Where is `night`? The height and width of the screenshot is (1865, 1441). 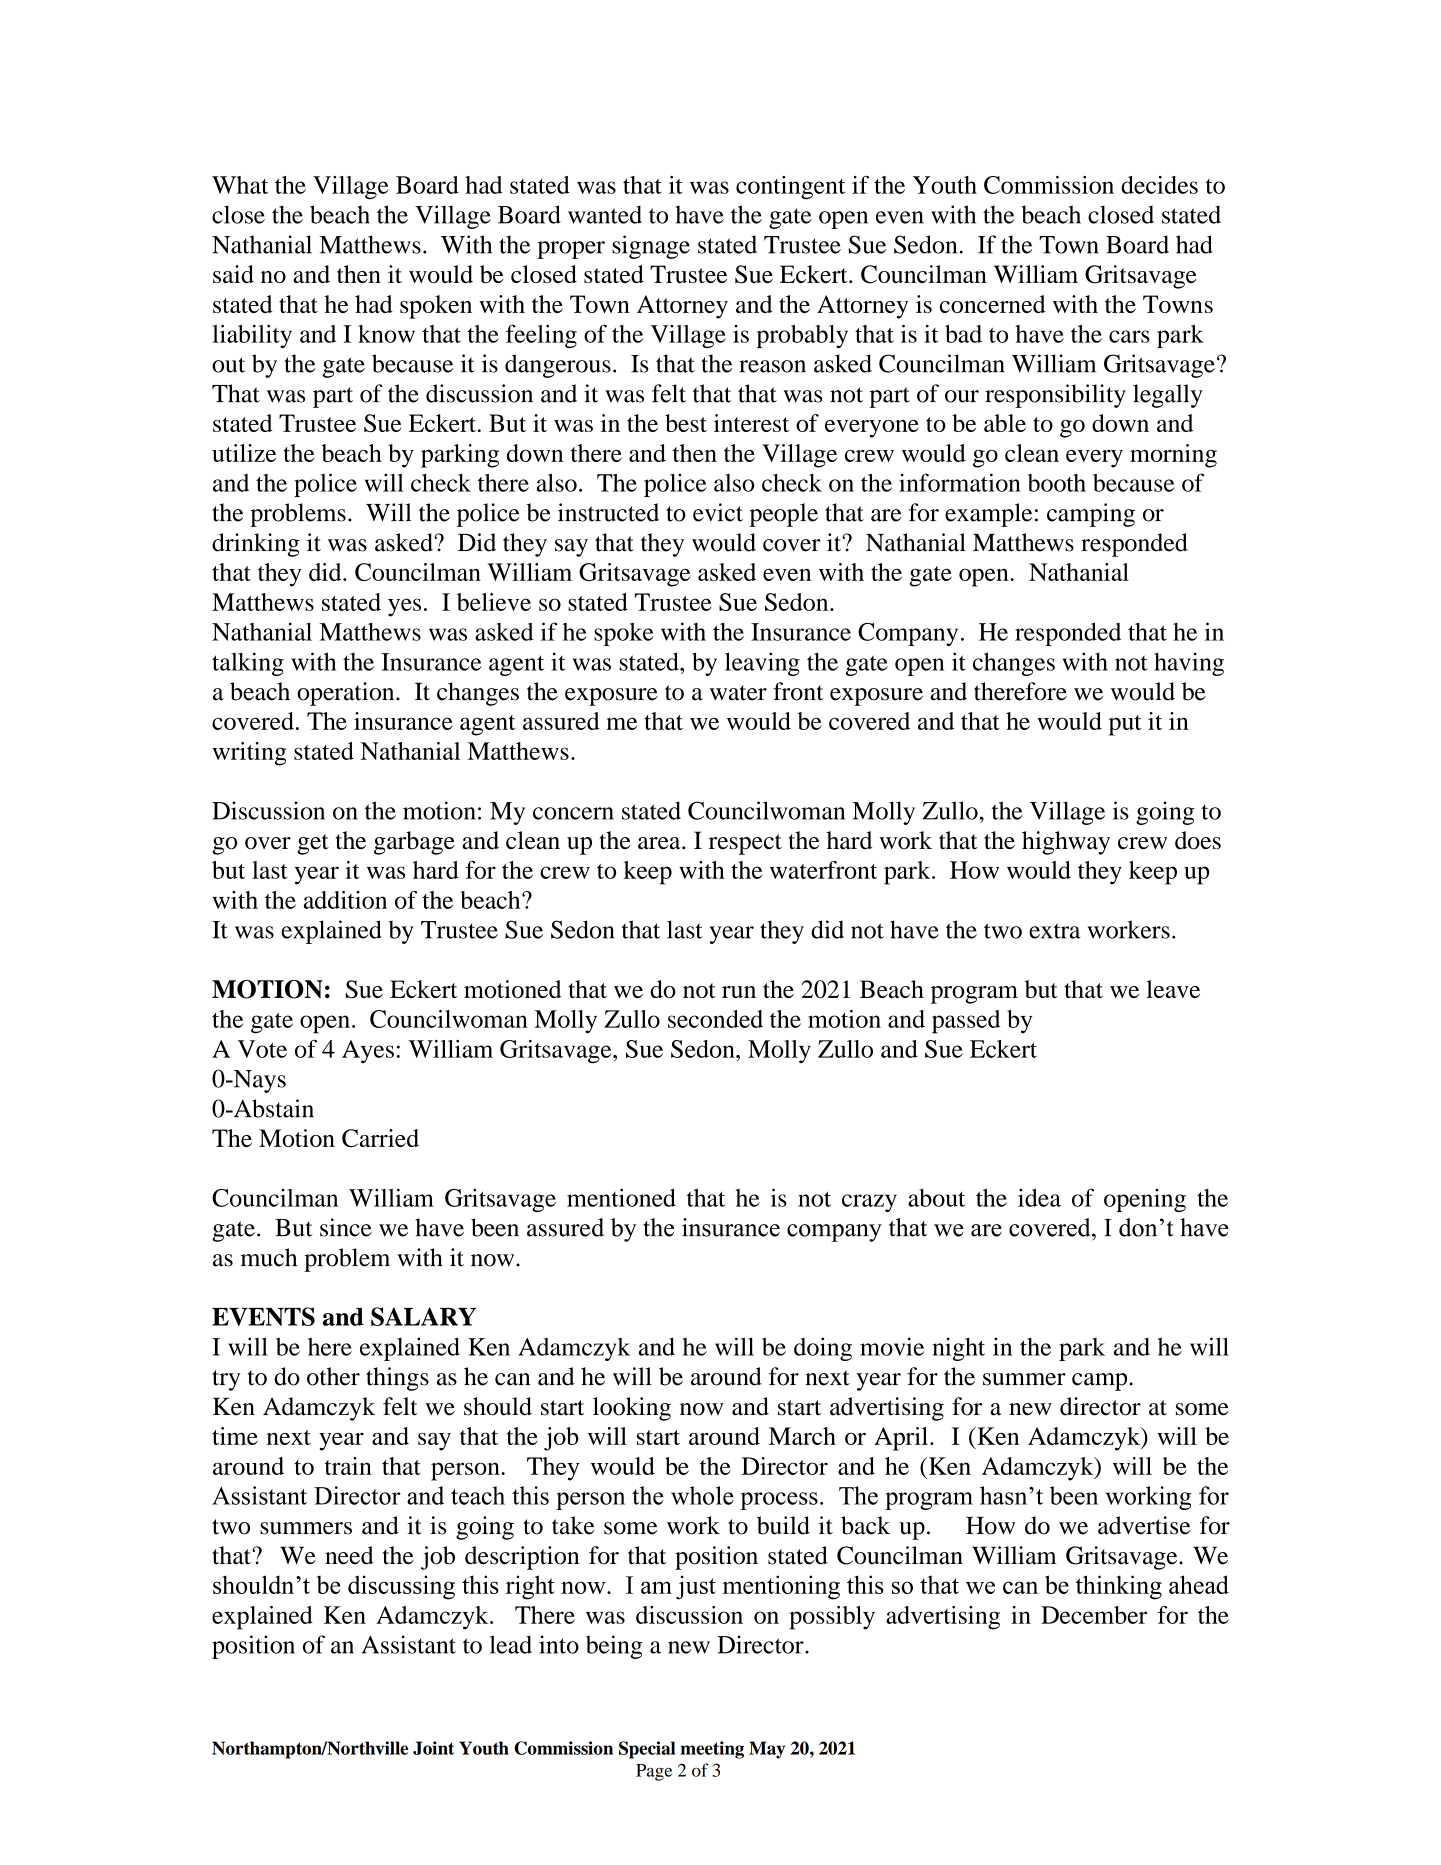
night is located at coordinates (958, 1349).
